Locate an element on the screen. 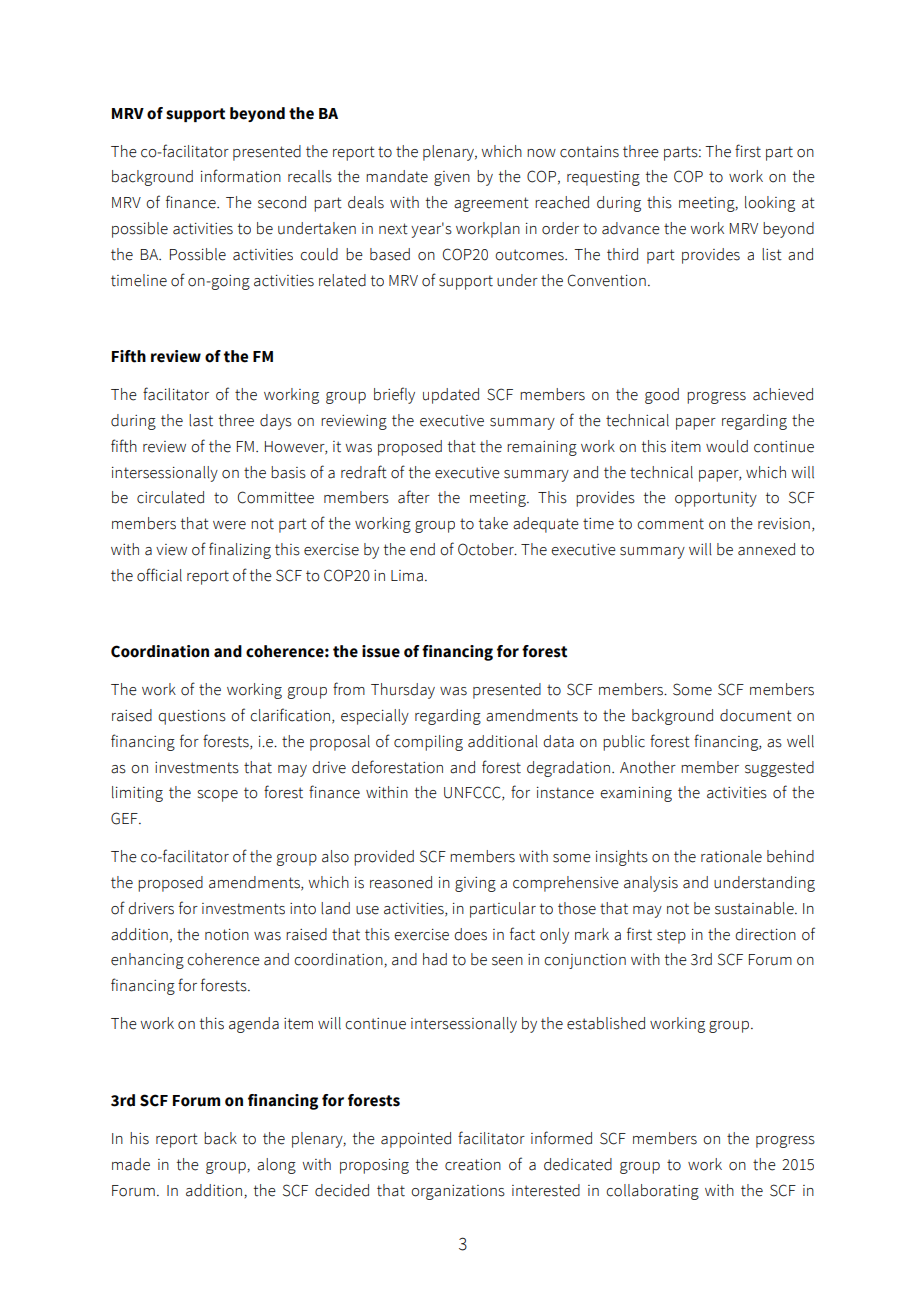  looking is located at coordinates (770, 204).
